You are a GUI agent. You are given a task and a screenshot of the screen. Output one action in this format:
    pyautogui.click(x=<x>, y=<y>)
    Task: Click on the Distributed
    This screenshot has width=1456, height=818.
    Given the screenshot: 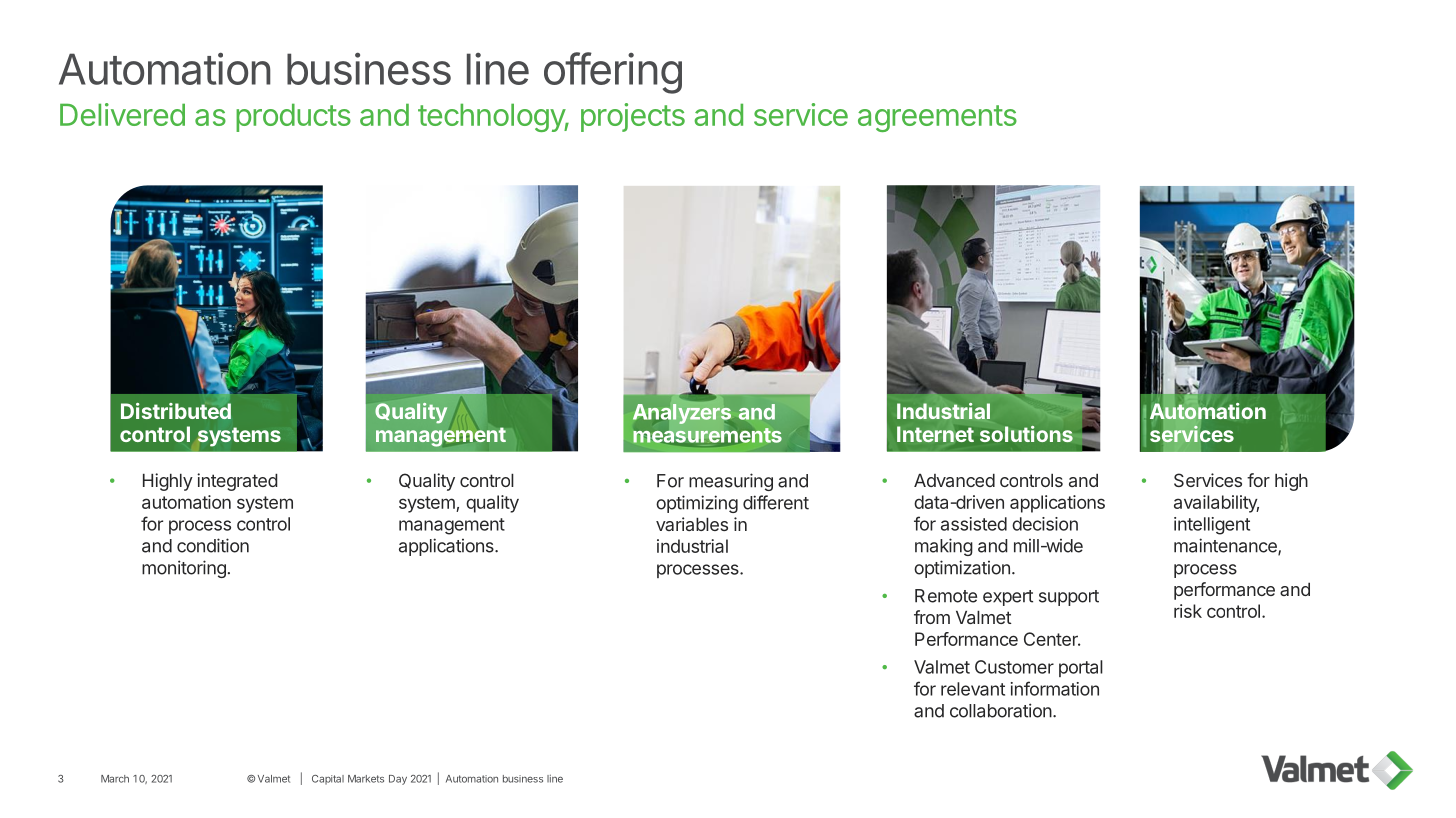 What is the action you would take?
    pyautogui.click(x=176, y=411)
